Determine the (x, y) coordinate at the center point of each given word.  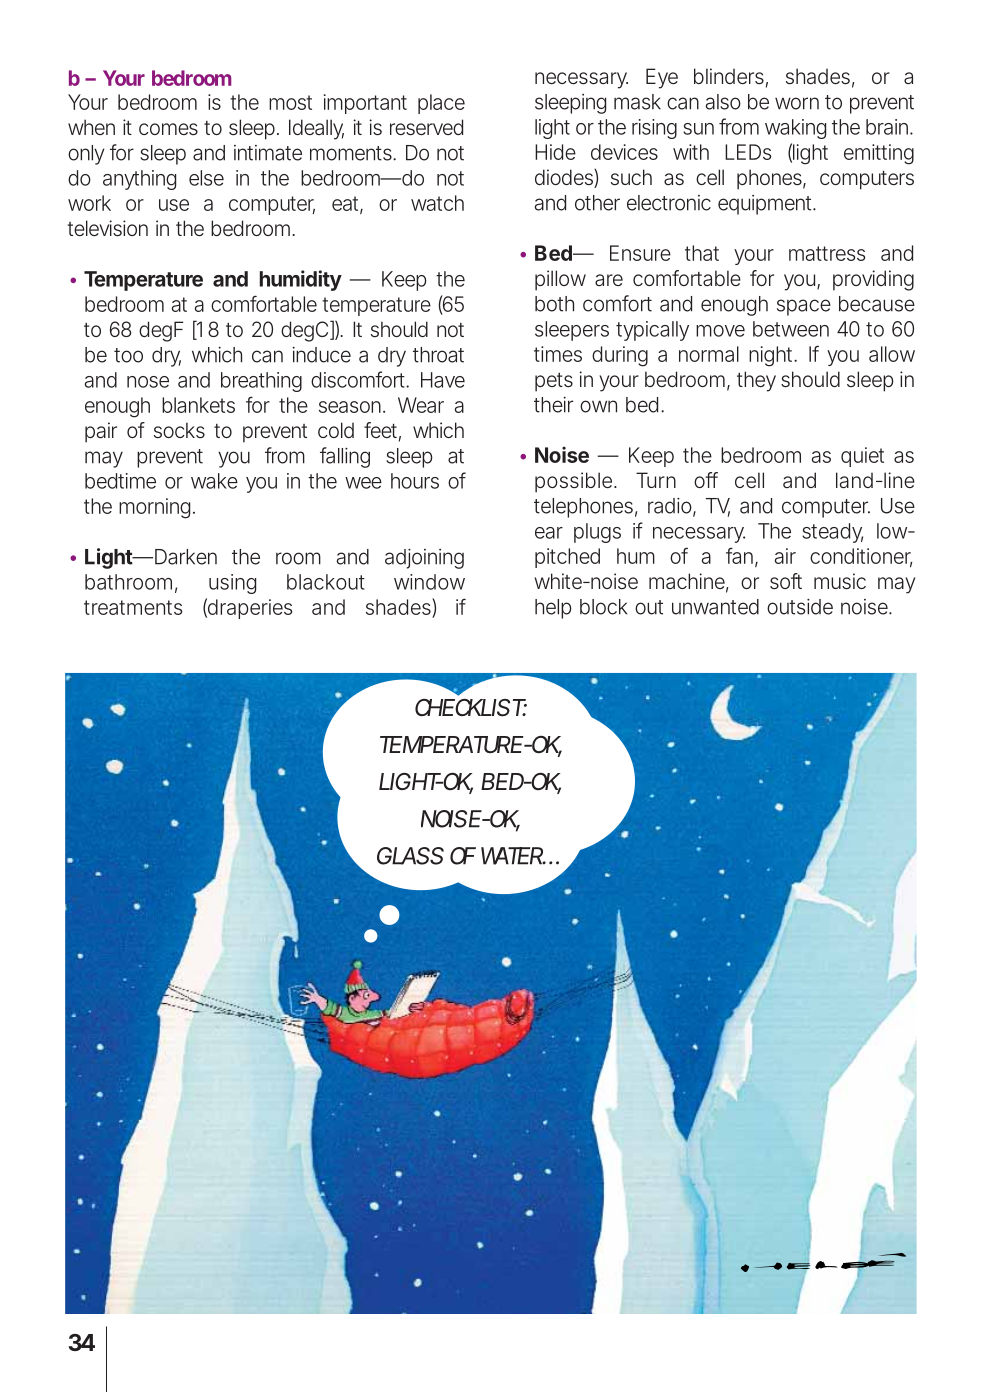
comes (168, 129)
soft (786, 581)
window (429, 582)
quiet (862, 457)
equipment (767, 205)
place (441, 104)
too (128, 355)
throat (438, 355)
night (773, 356)
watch (437, 203)
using (232, 584)
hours (415, 481)
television (107, 228)
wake (214, 481)
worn (797, 103)
